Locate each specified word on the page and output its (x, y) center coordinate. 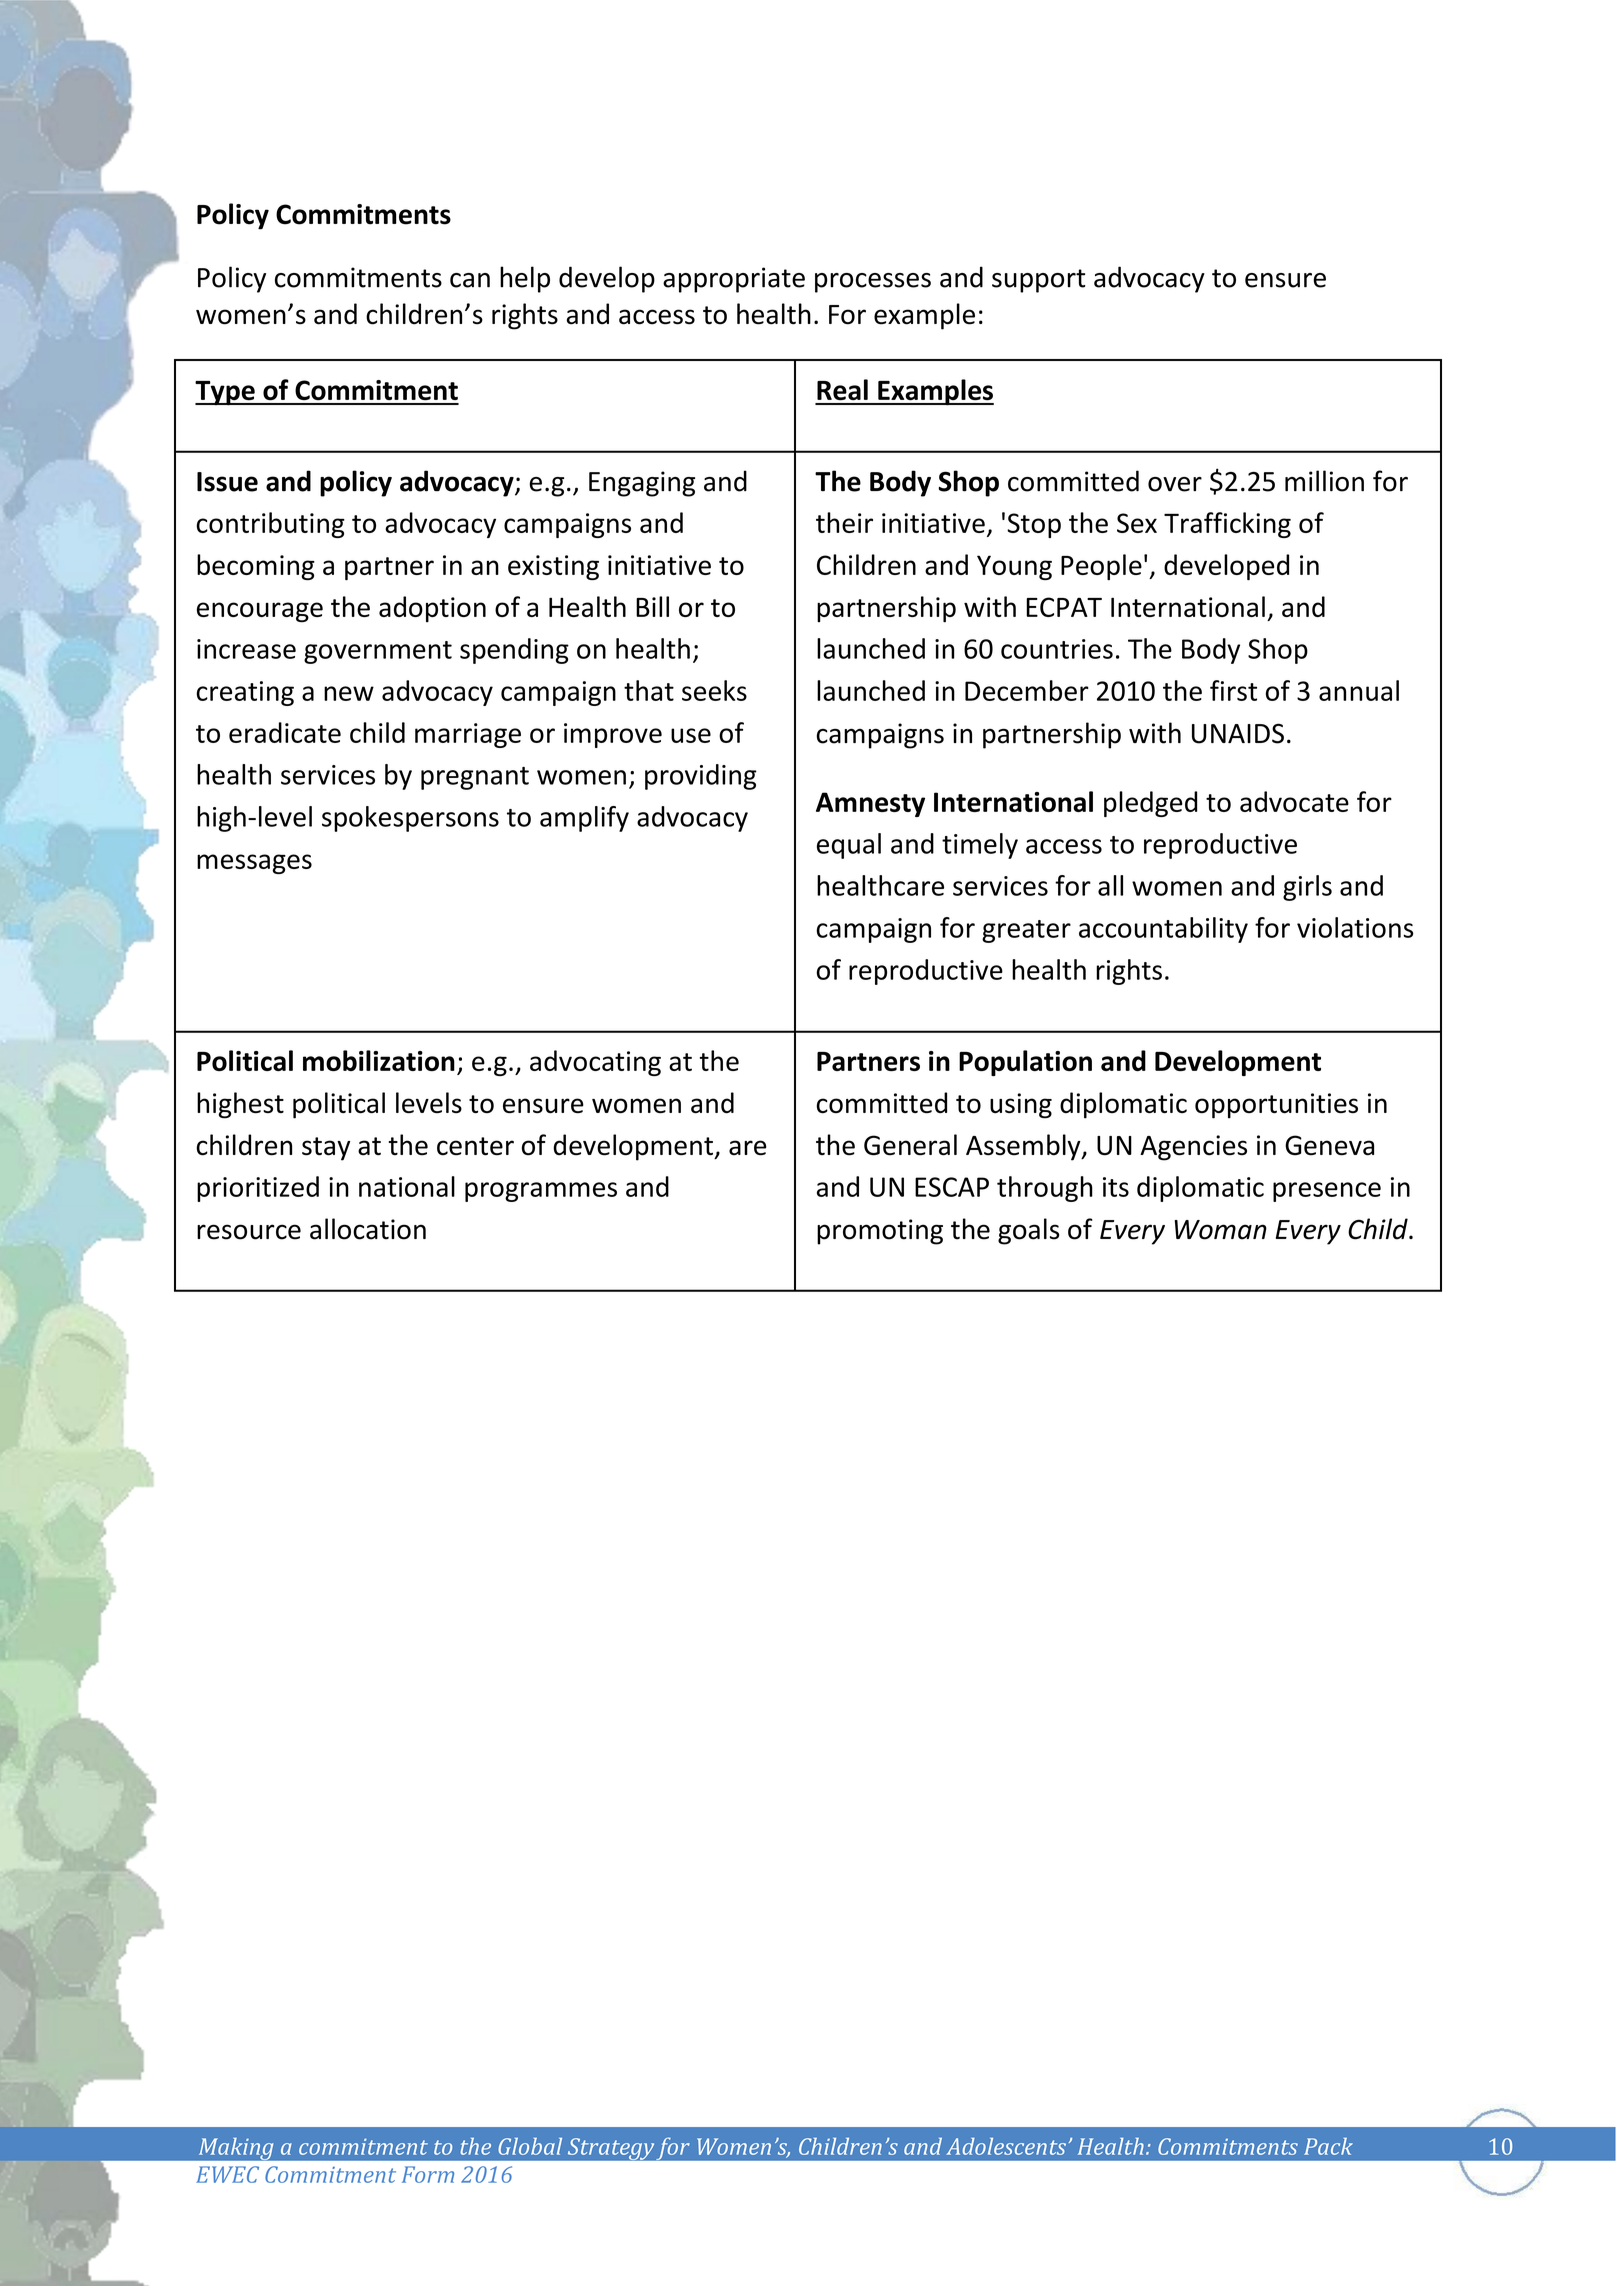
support (1038, 281)
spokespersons (410, 819)
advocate (1294, 801)
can (470, 280)
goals (1028, 1231)
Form (428, 2174)
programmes (541, 1192)
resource (249, 1232)
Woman (1221, 1230)
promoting (880, 1232)
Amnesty (870, 804)
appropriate (734, 280)
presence (1327, 1192)
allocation (368, 1229)
